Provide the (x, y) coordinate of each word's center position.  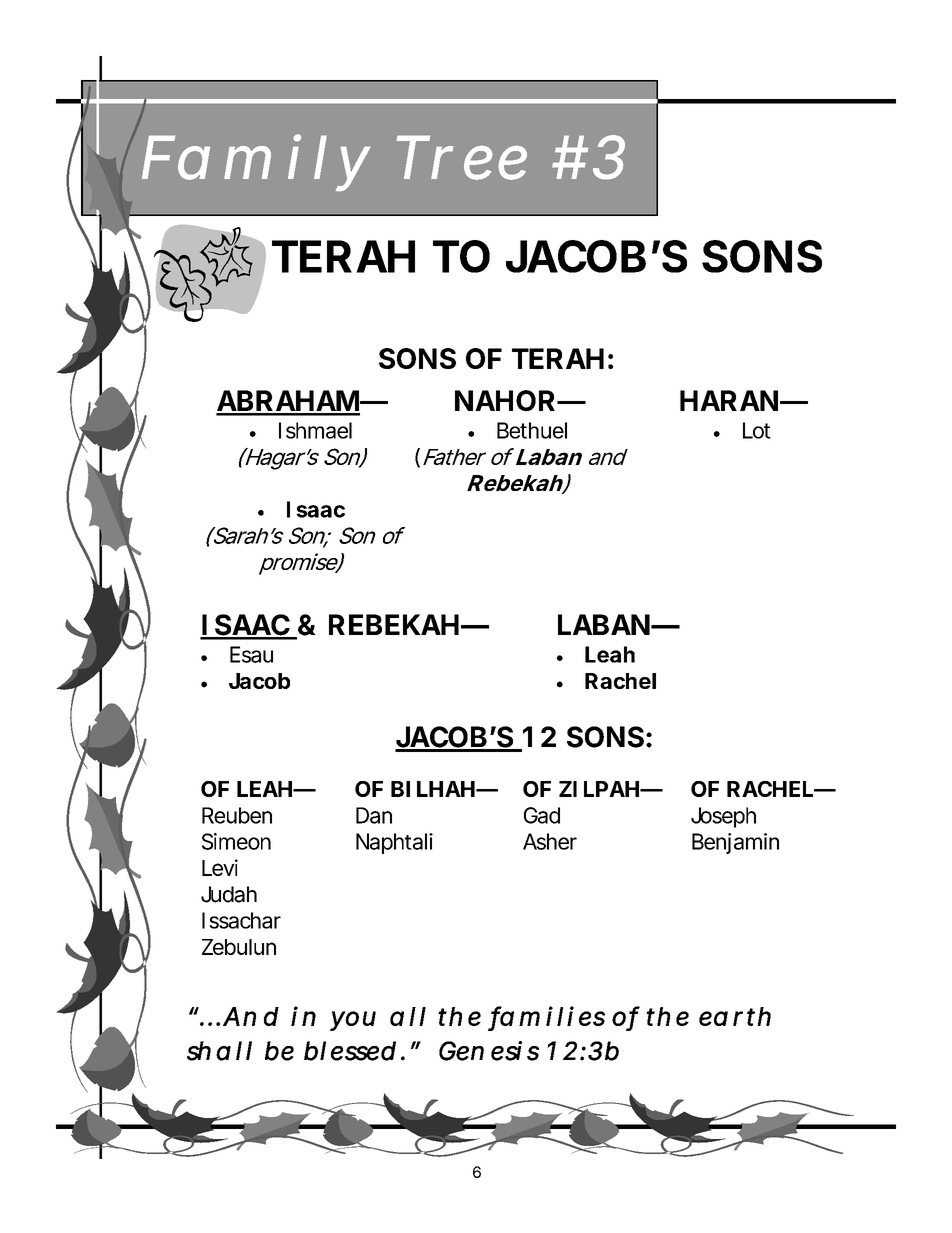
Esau (251, 654)
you (353, 1021)
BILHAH (433, 789)
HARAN (729, 400)
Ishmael (315, 430)
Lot (757, 430)
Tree (461, 157)
